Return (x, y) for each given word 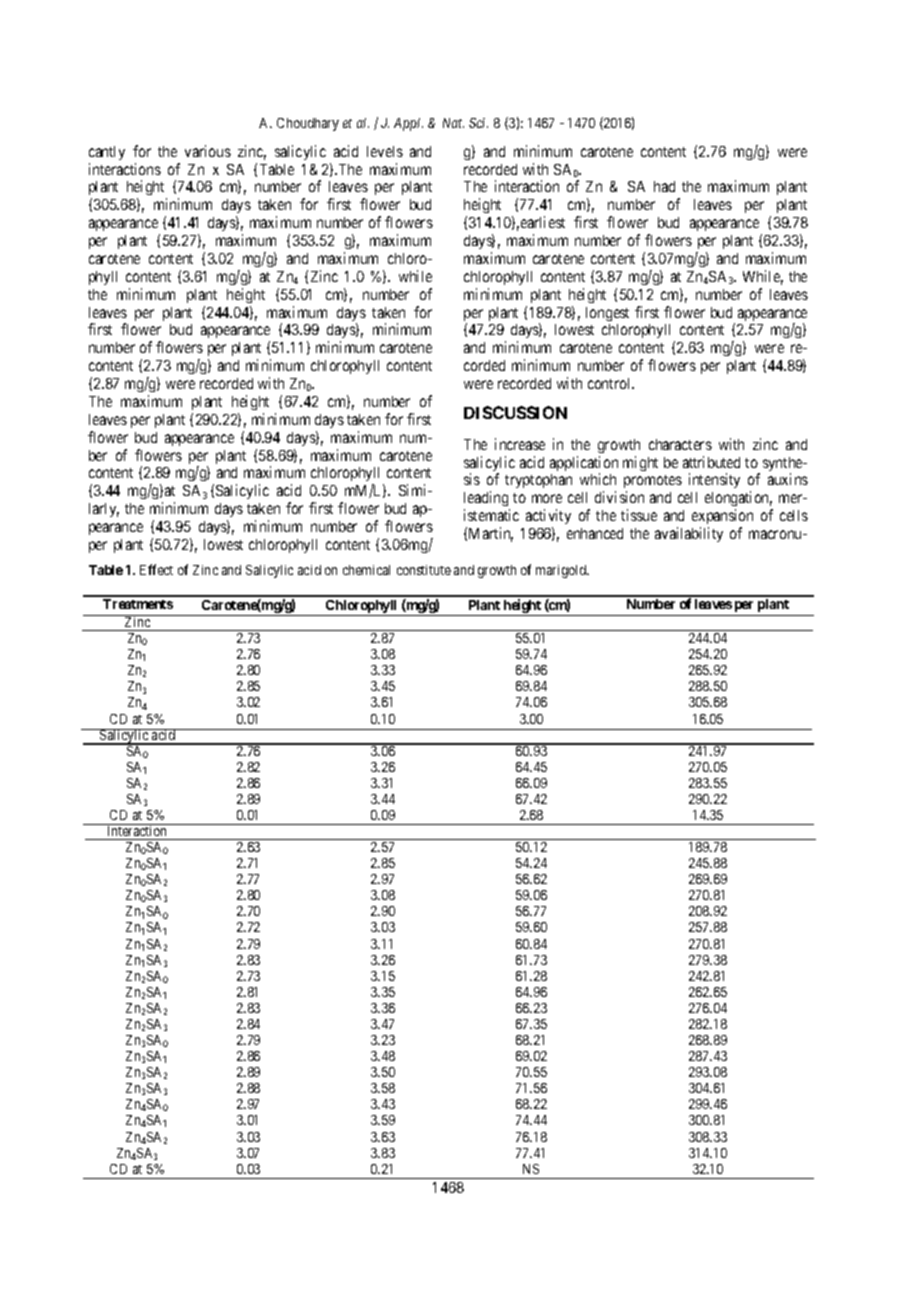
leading (487, 500)
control (611, 383)
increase (520, 444)
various (208, 151)
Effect (156, 569)
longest (607, 314)
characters (680, 444)
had (664, 186)
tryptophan (538, 481)
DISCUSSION (515, 412)
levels (385, 151)
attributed (711, 462)
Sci (478, 123)
